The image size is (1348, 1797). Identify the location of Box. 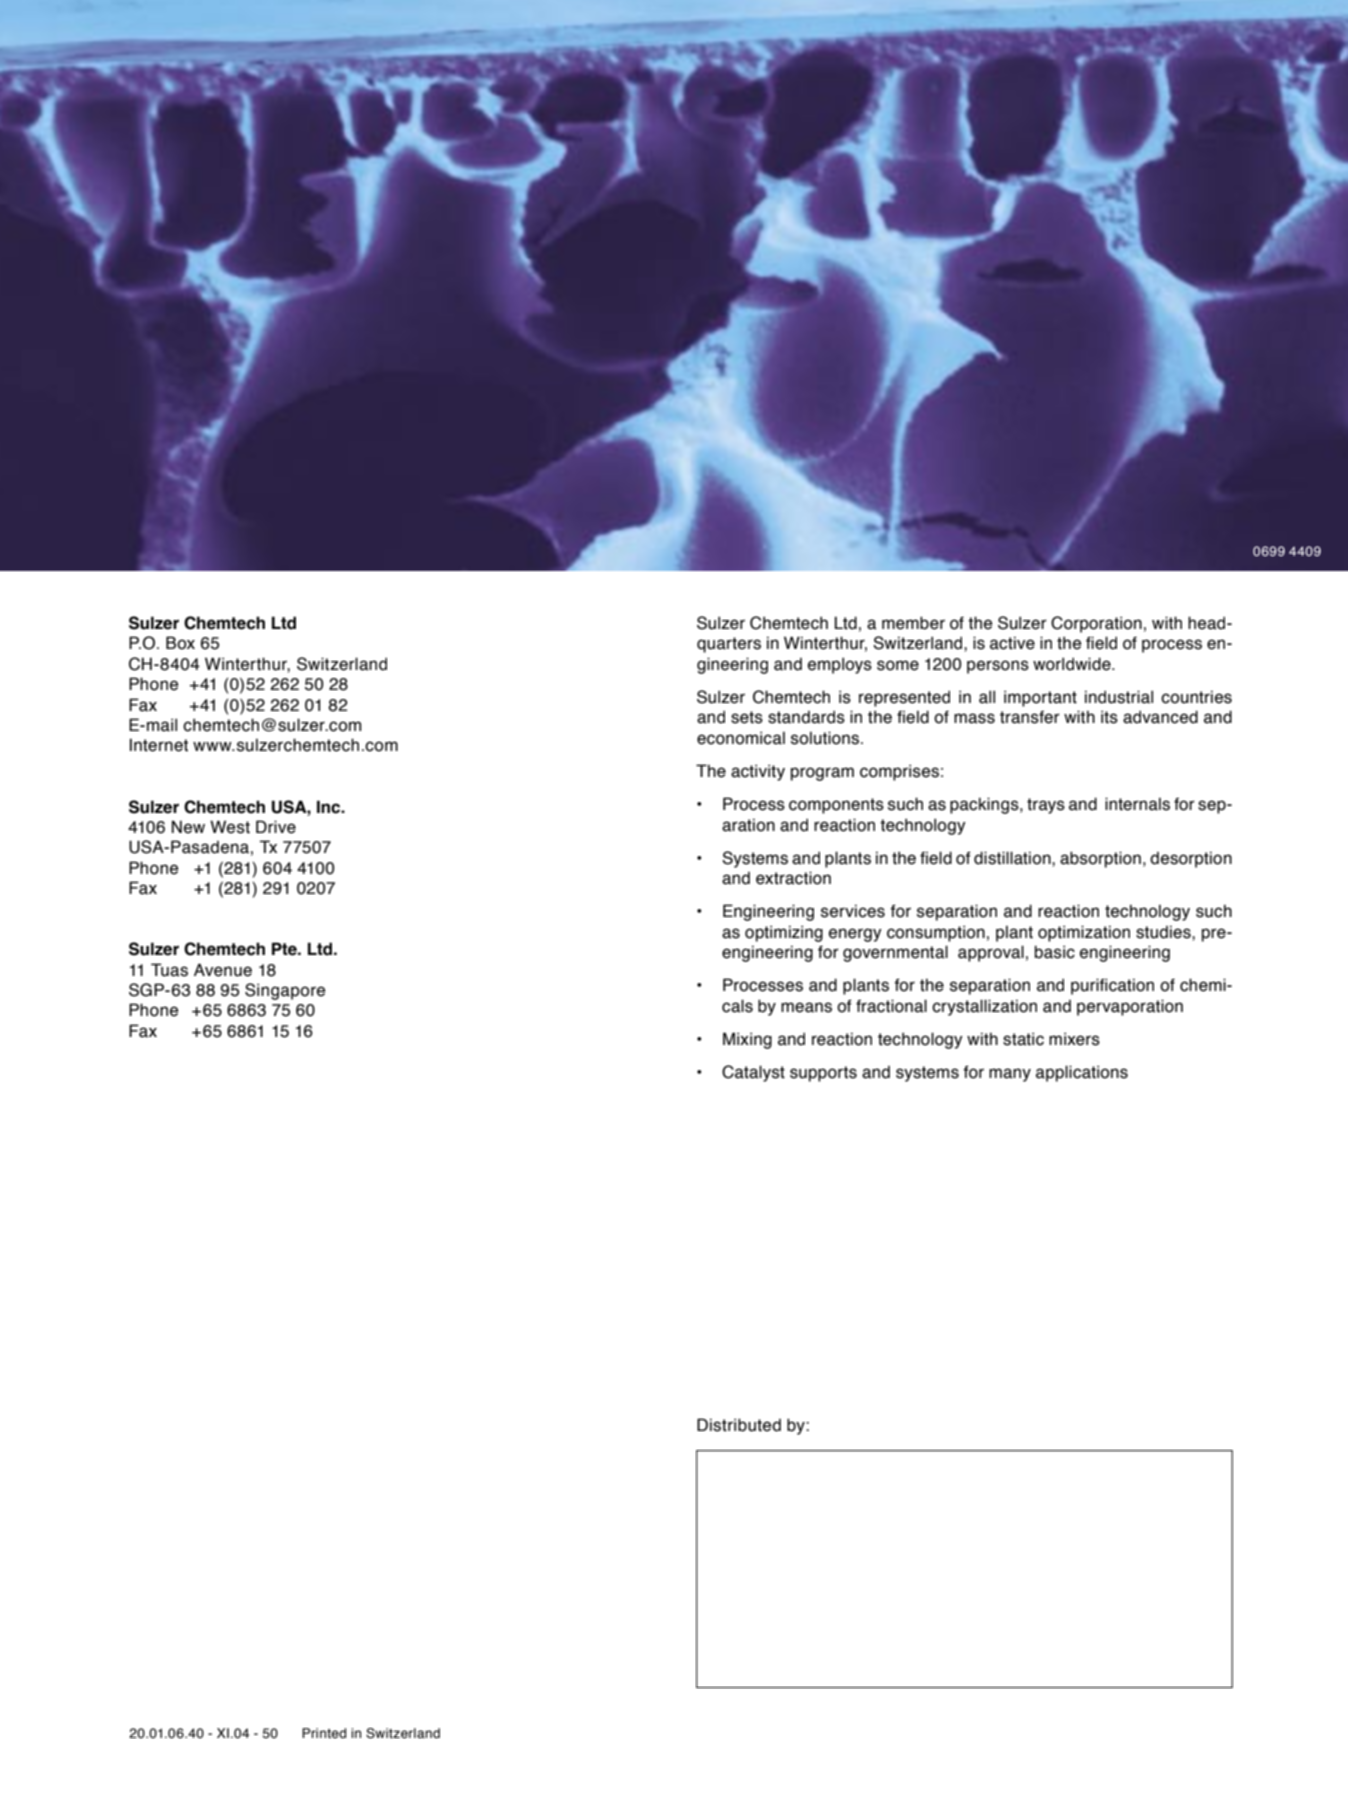
(180, 643).
